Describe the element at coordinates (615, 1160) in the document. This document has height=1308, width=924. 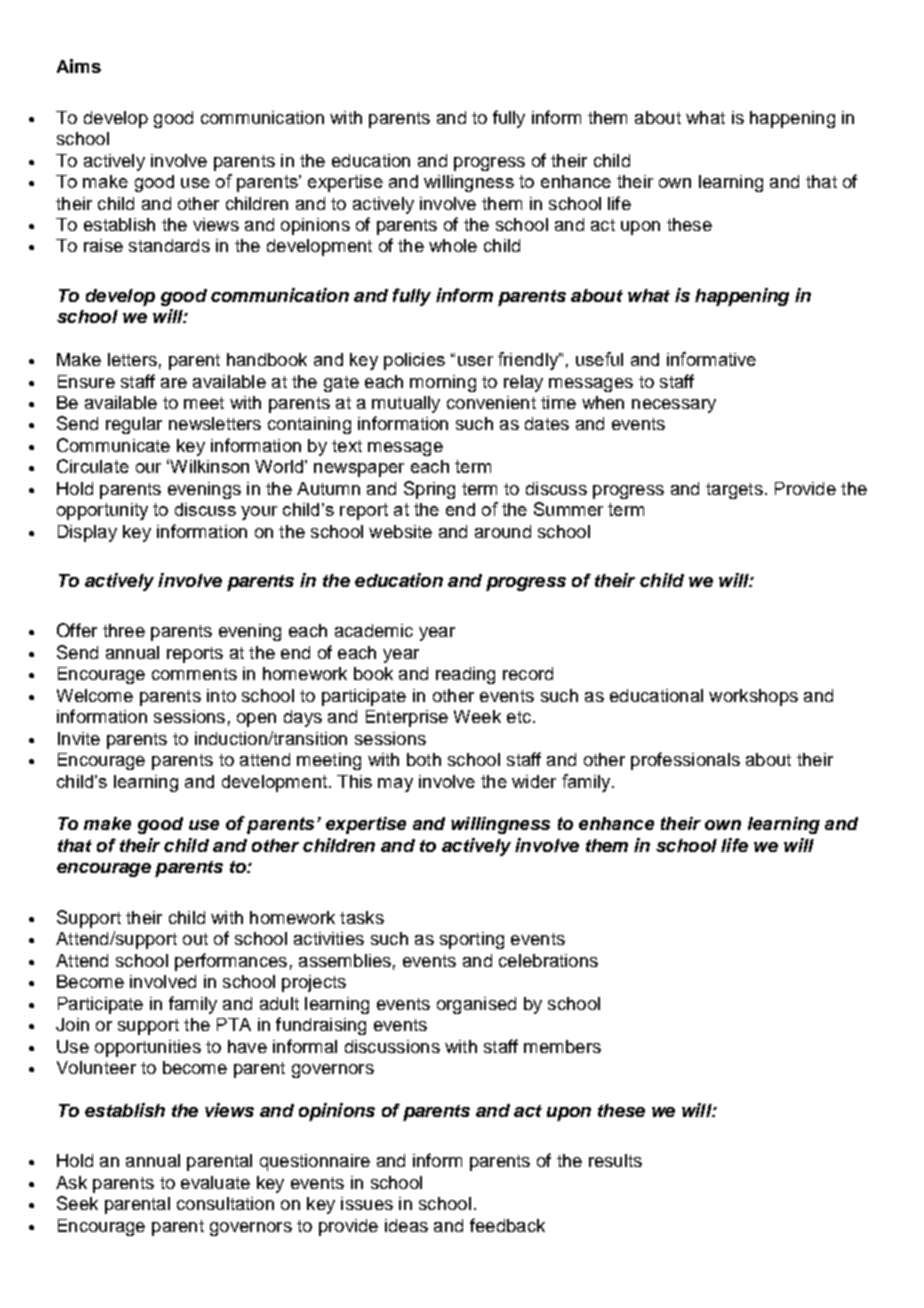
I see `results` at that location.
